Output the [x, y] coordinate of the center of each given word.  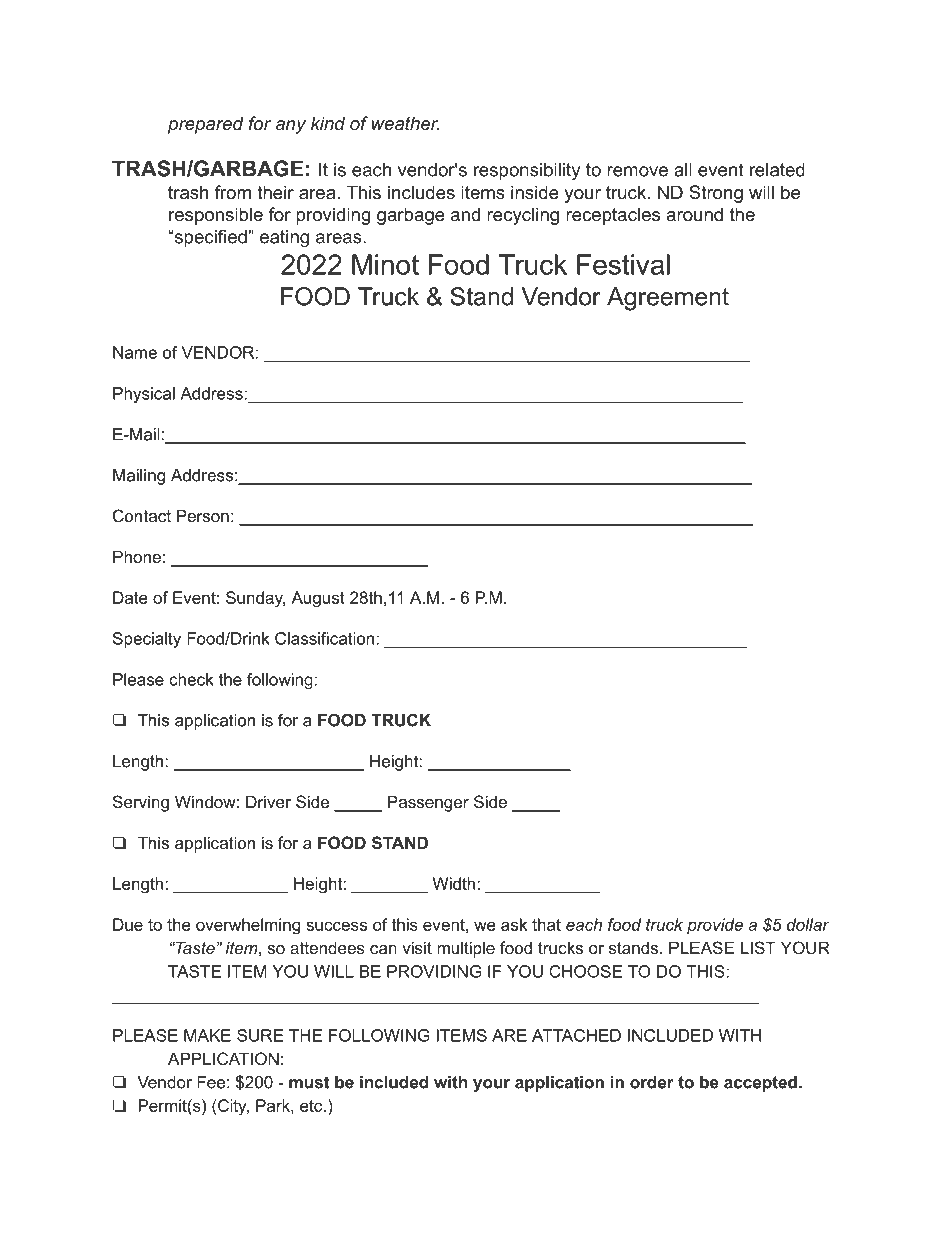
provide [715, 926]
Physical [144, 395]
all [683, 170]
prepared [206, 125]
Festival [623, 264]
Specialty [147, 640]
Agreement [668, 299]
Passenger [428, 803]
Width [455, 883]
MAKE [207, 1035]
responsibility [527, 171]
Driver [268, 801]
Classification [326, 638]
